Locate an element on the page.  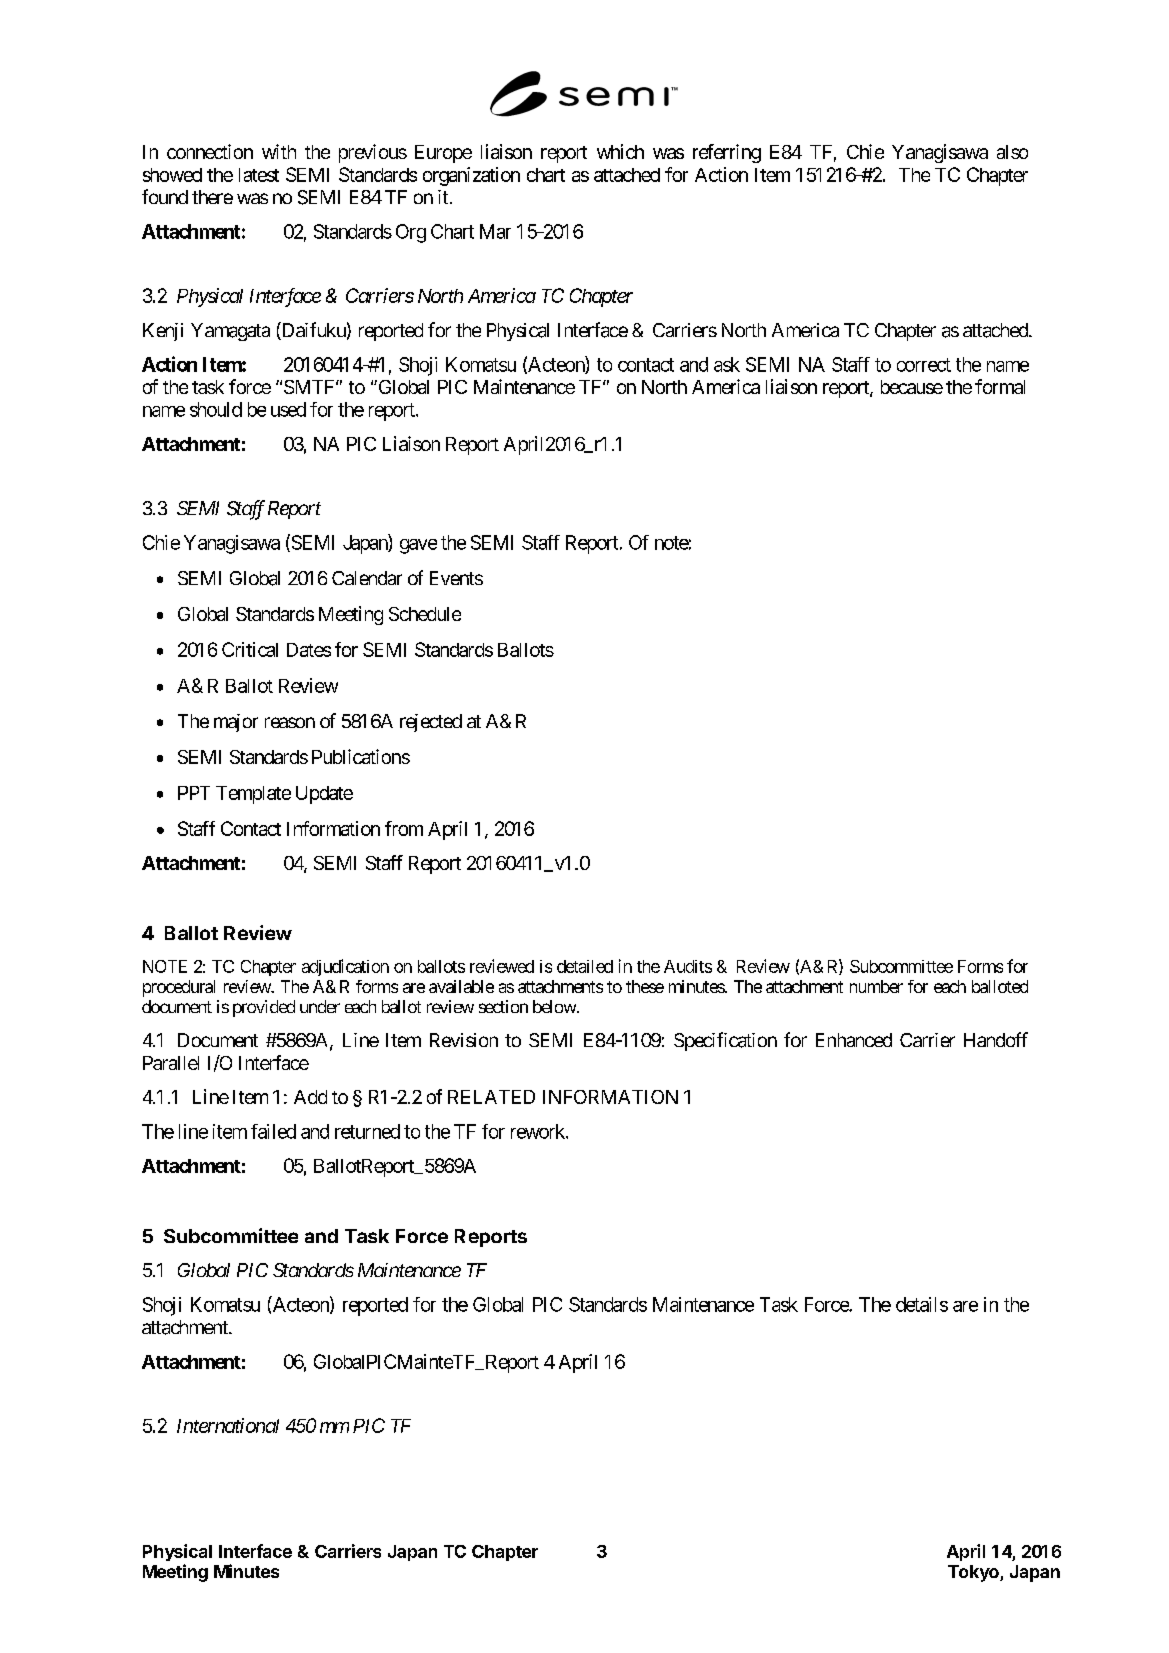
which is located at coordinates (620, 151).
